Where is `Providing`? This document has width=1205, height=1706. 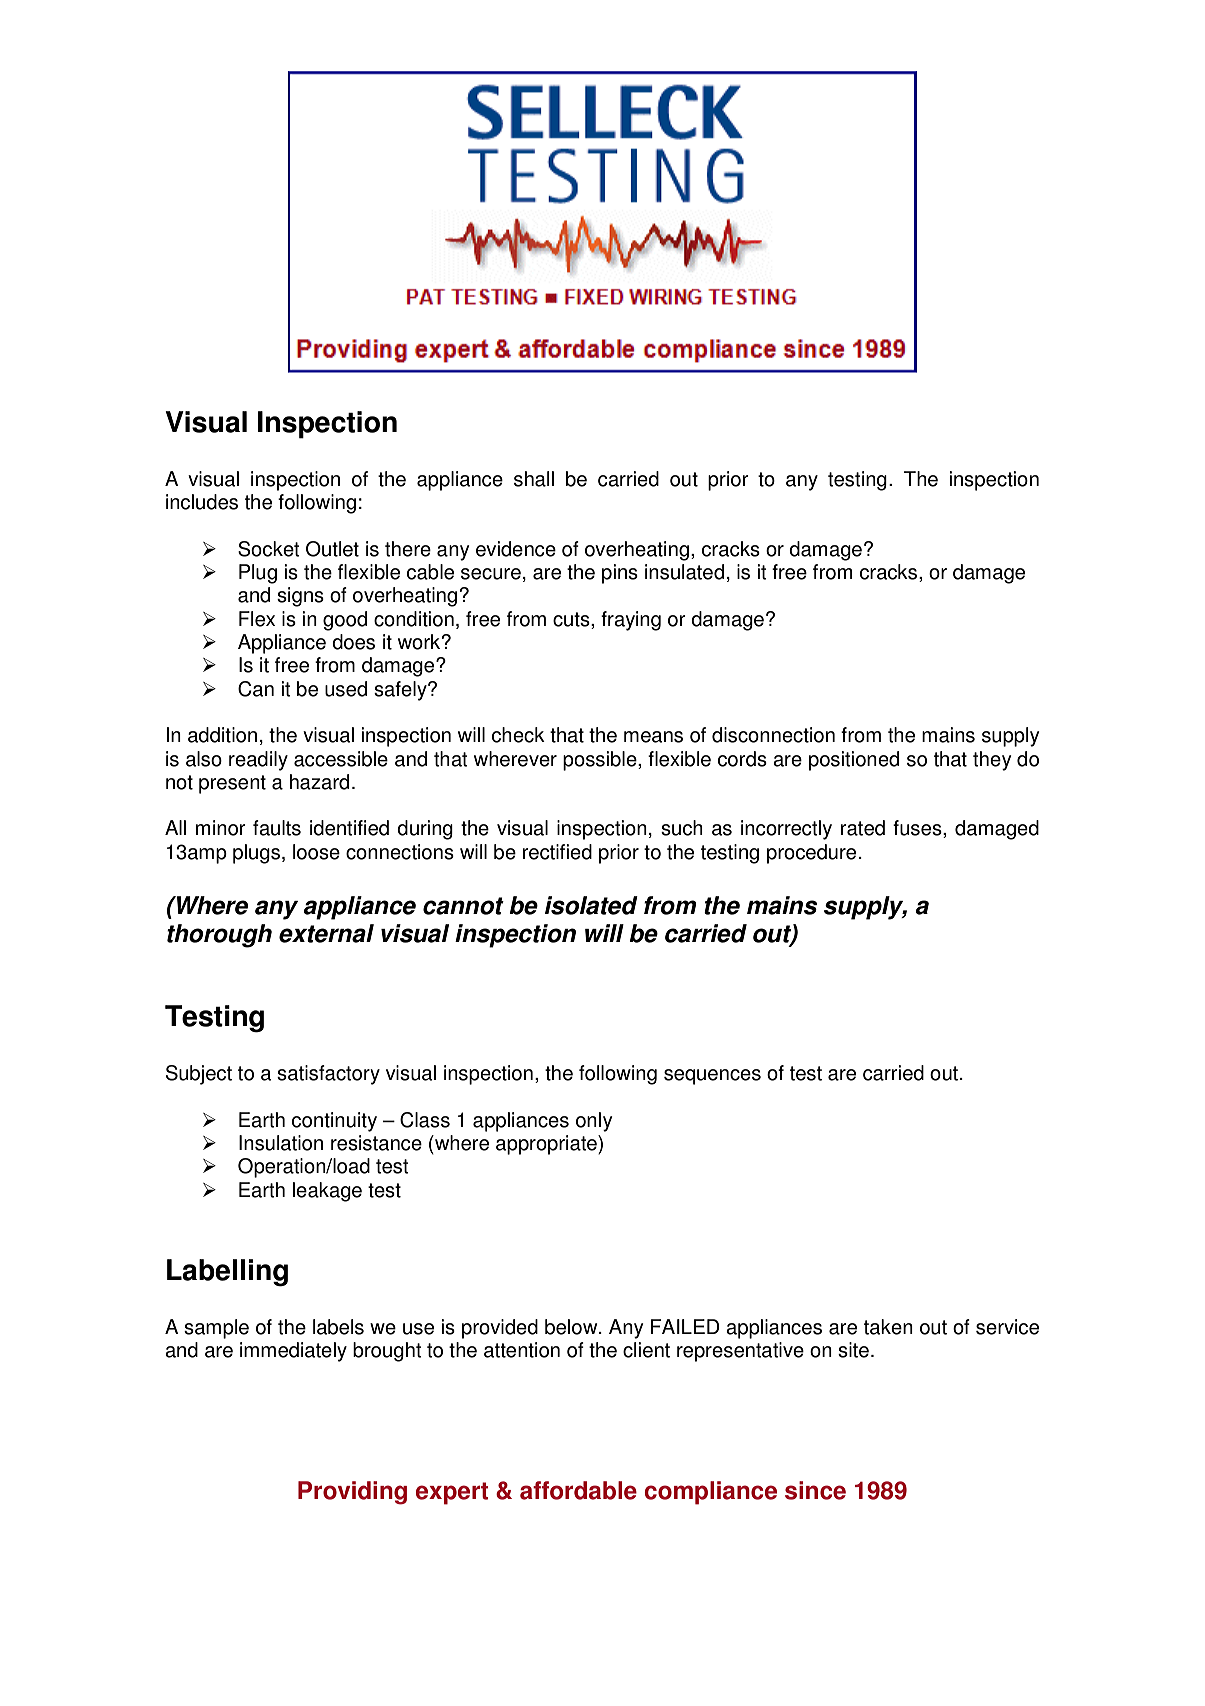
Providing is located at coordinates (352, 1493).
